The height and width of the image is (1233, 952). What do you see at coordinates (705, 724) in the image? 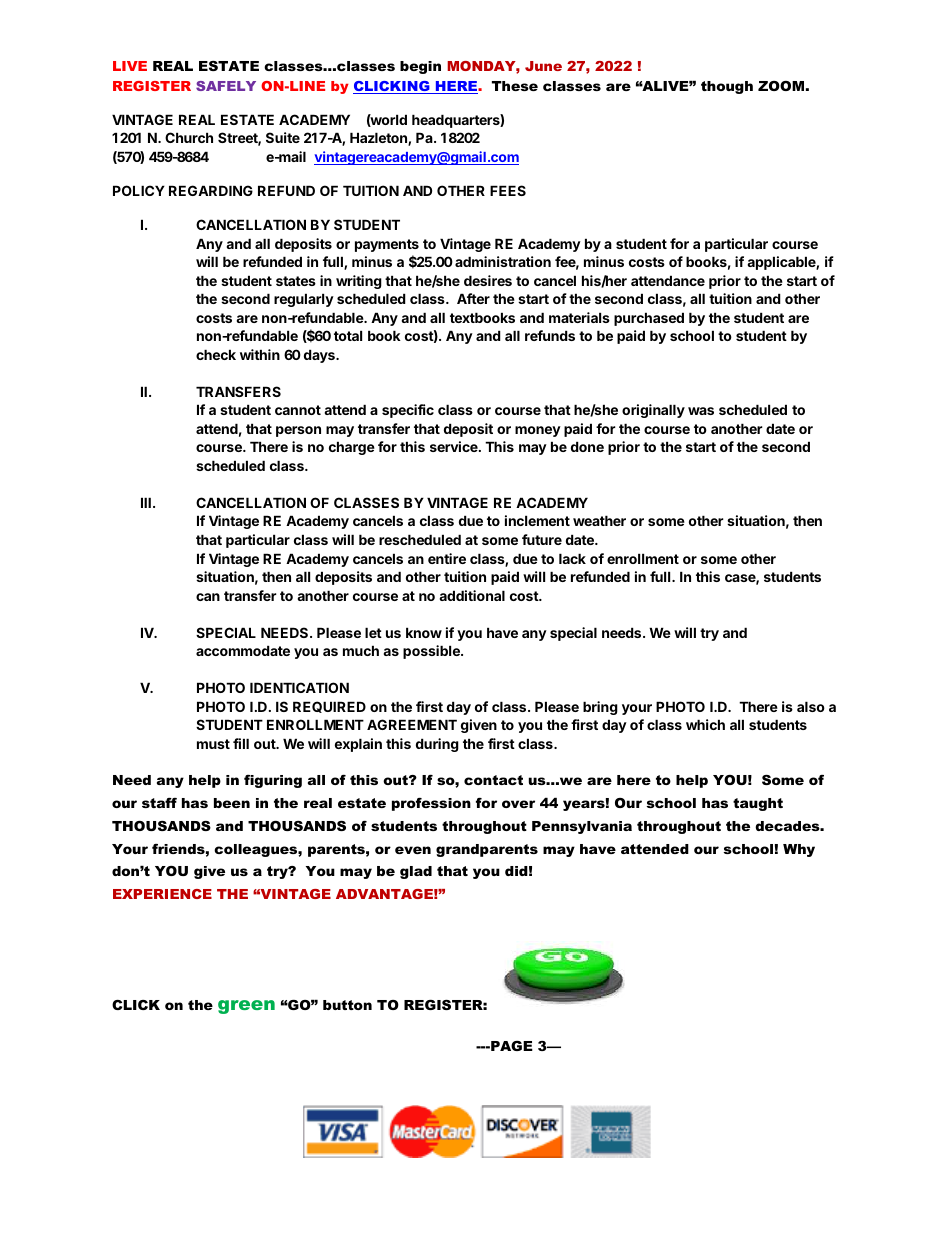
I see `which` at bounding box center [705, 724].
